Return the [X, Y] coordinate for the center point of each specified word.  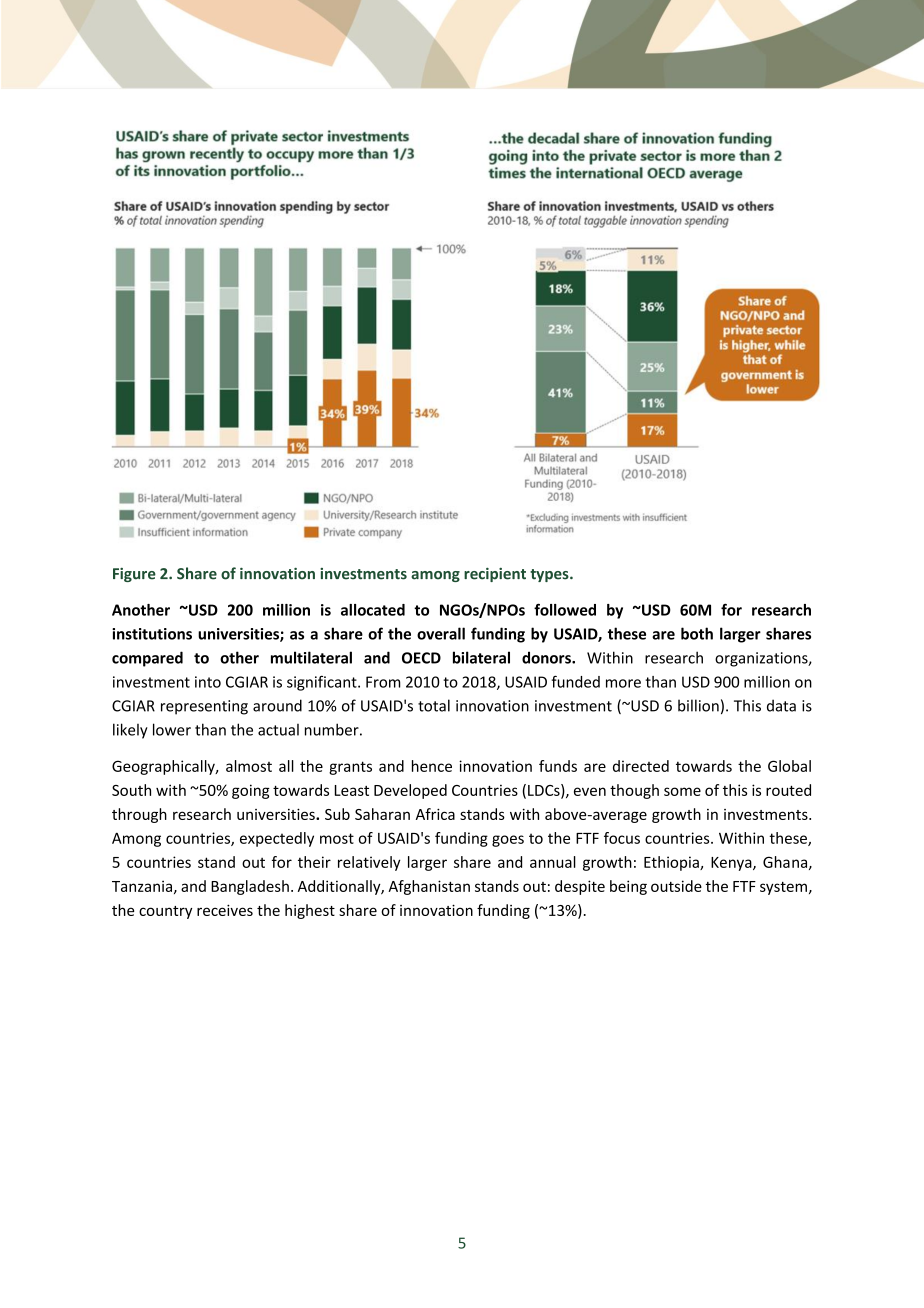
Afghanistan [429, 887]
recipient [495, 575]
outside [676, 886]
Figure [134, 575]
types [550, 575]
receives [225, 910]
